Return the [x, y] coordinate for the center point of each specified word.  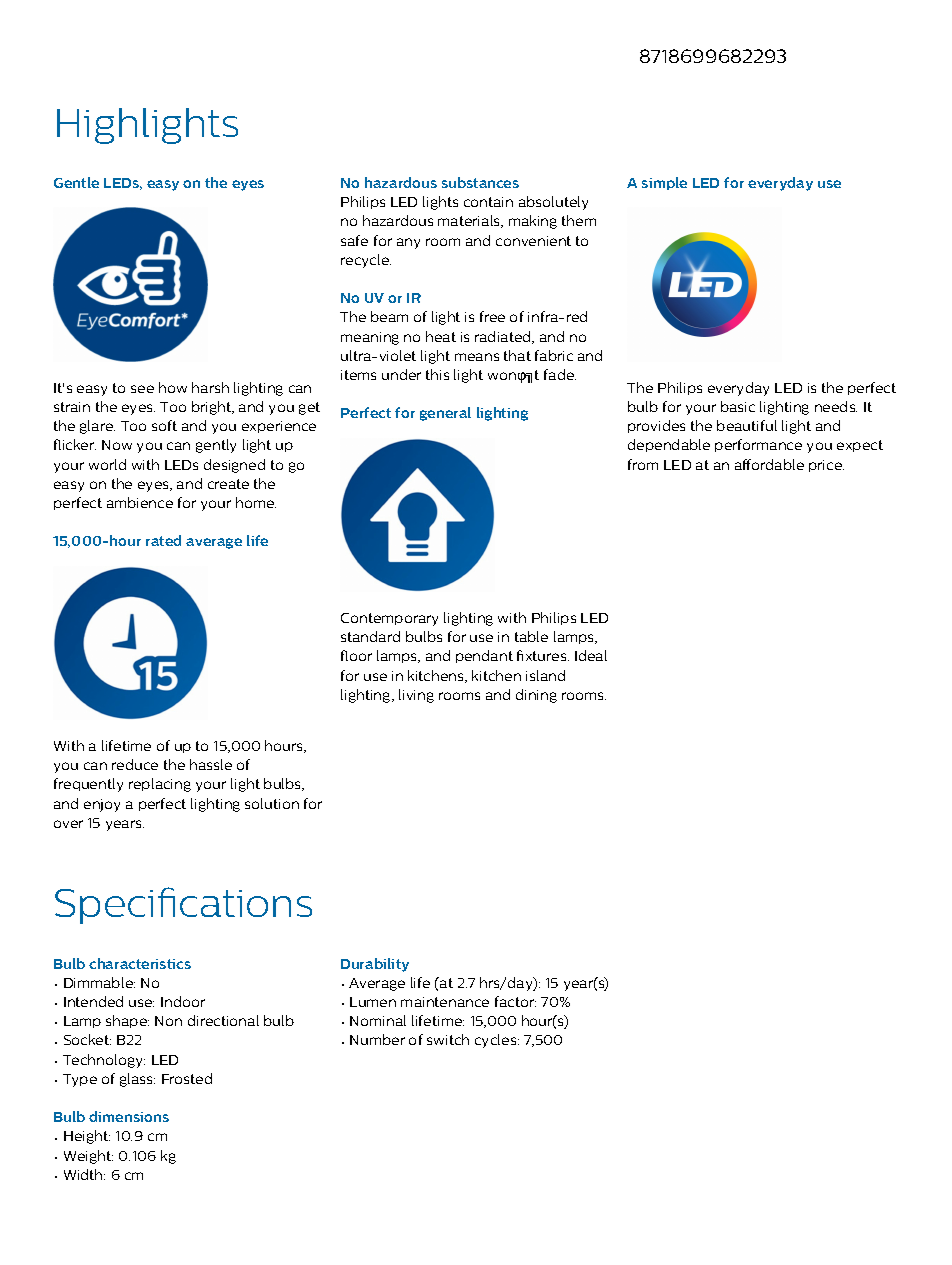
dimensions [129, 1116]
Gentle [76, 182]
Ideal [591, 655]
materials [470, 221]
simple [664, 183]
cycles [497, 1041]
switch [448, 1039]
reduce [135, 764]
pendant [484, 656]
